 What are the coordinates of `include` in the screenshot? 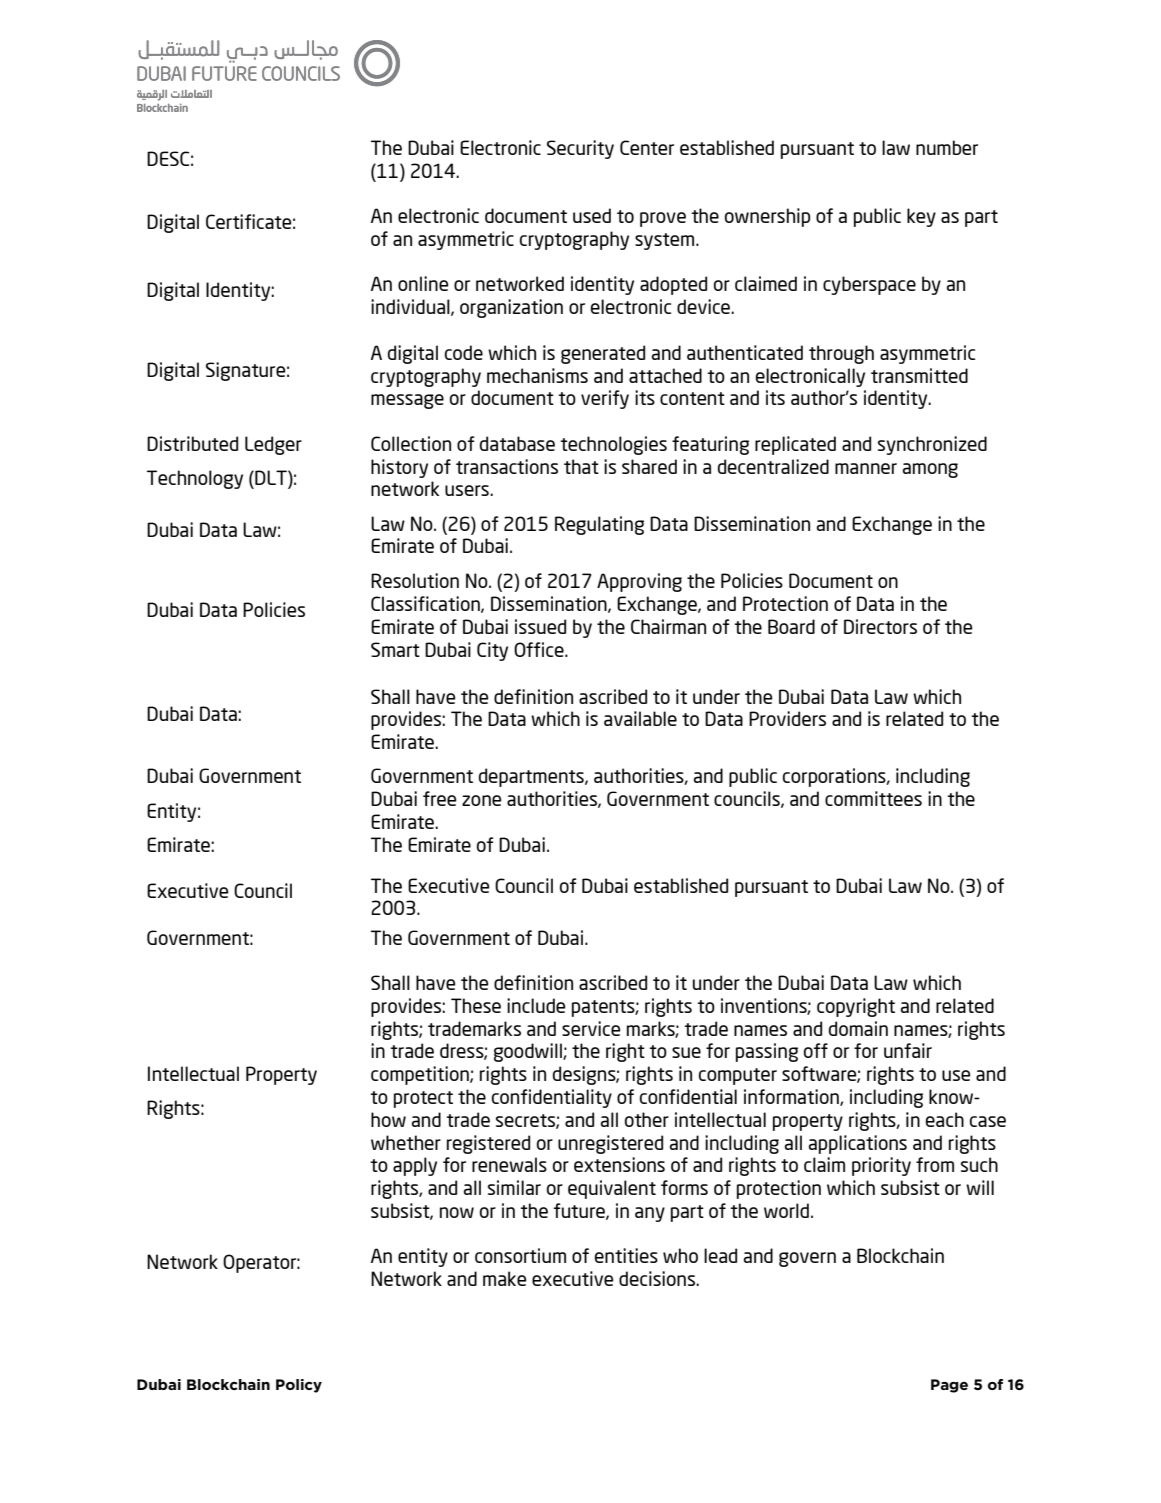 It's located at (536, 1005).
